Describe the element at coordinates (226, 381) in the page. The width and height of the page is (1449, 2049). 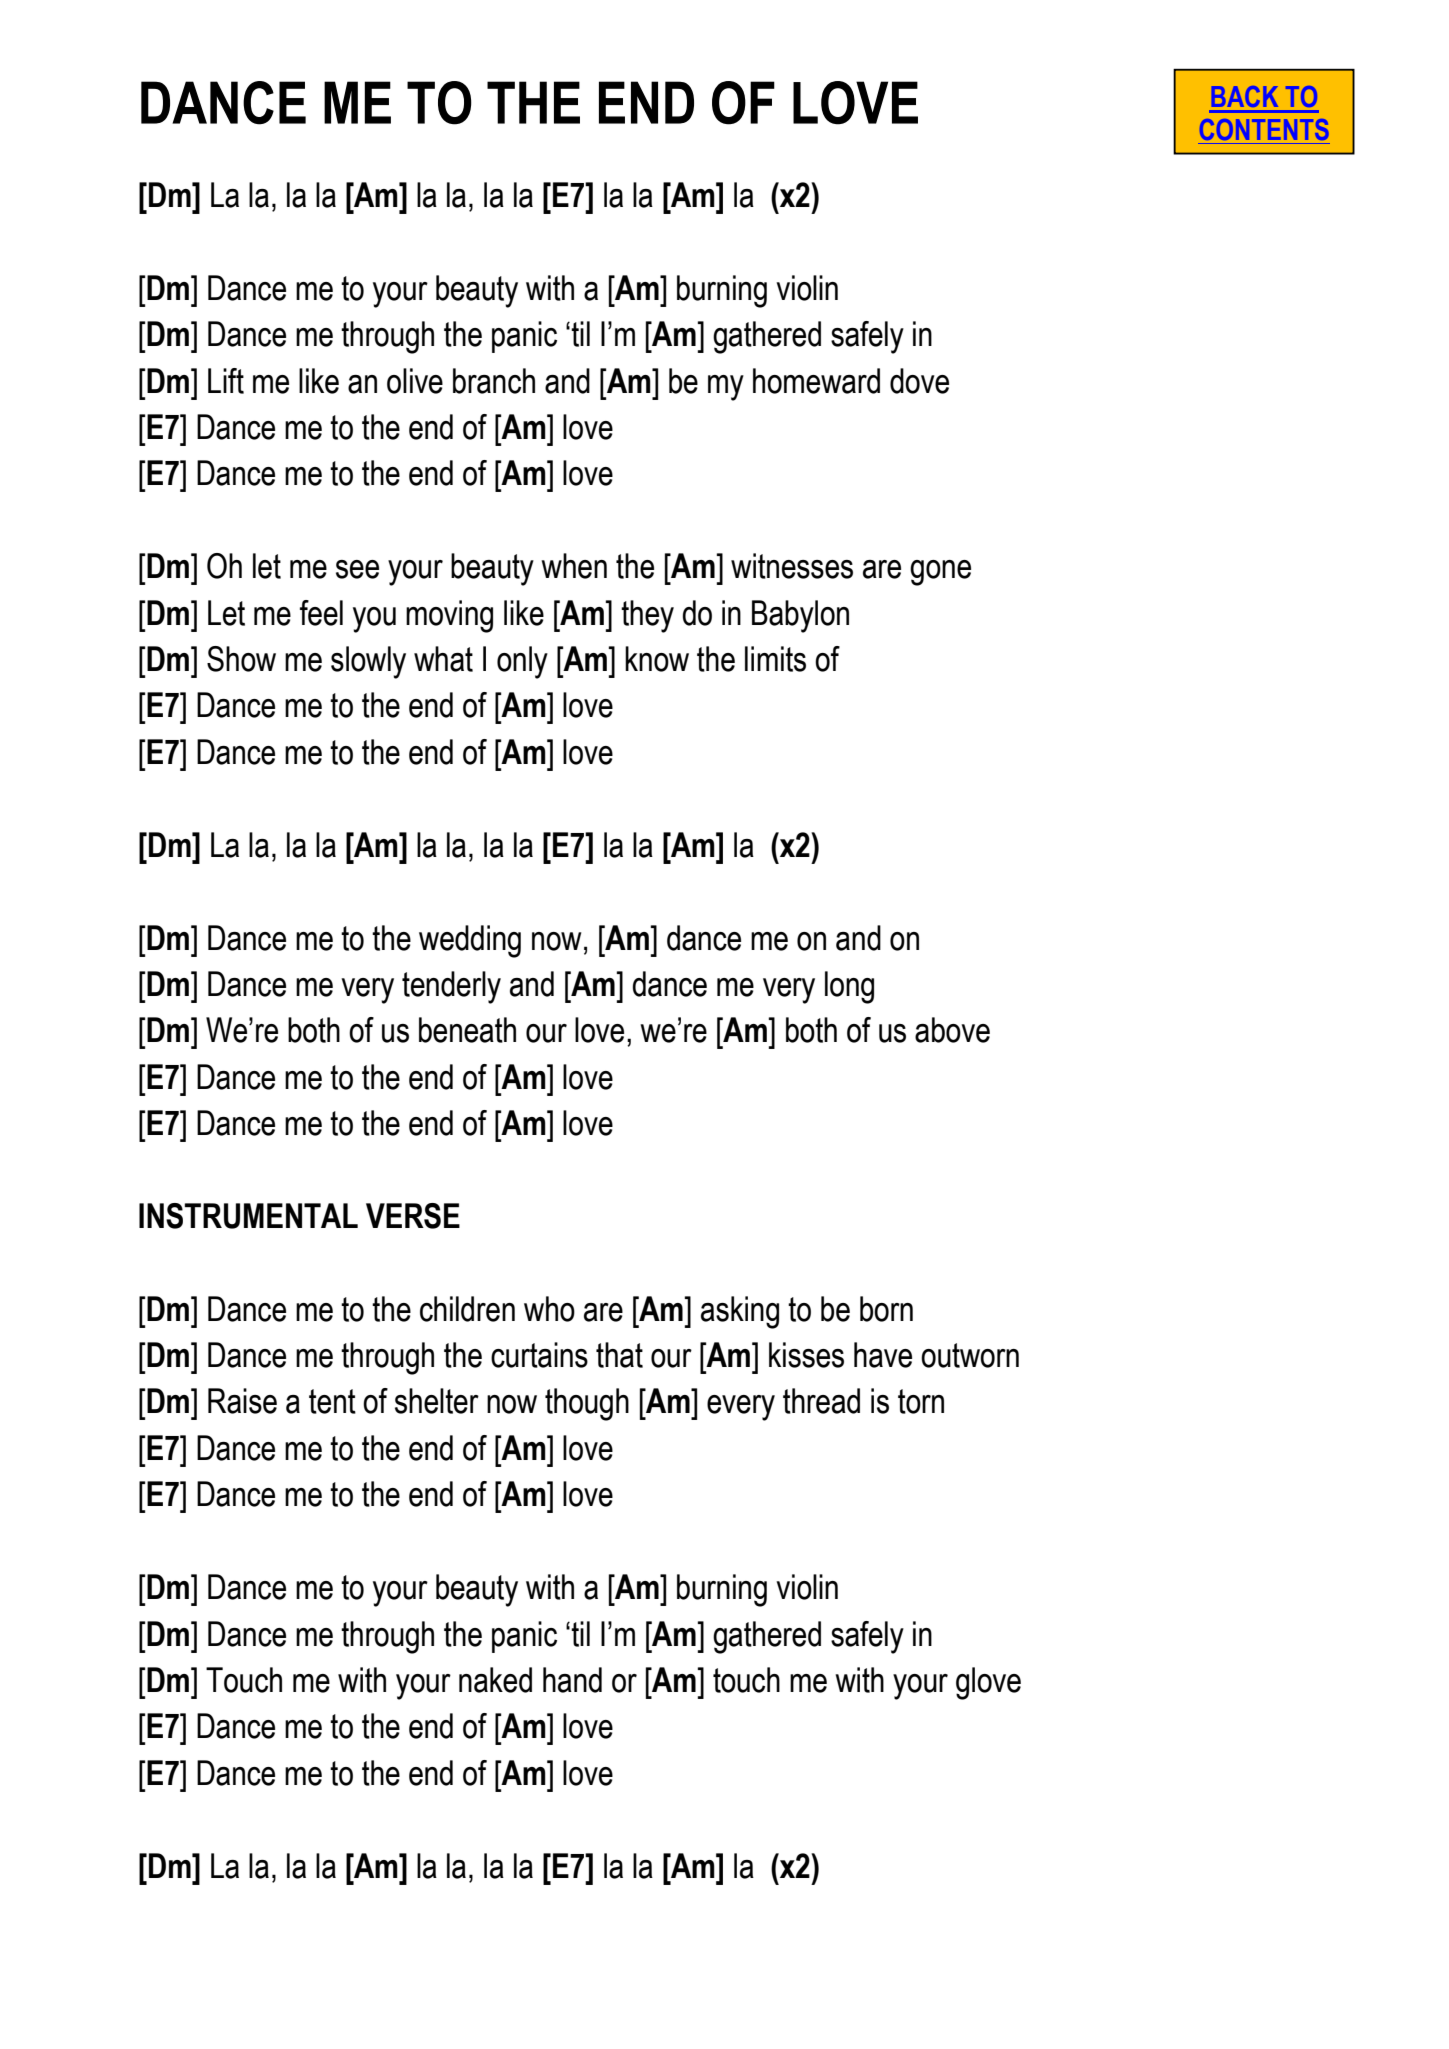
I see `Lift` at that location.
